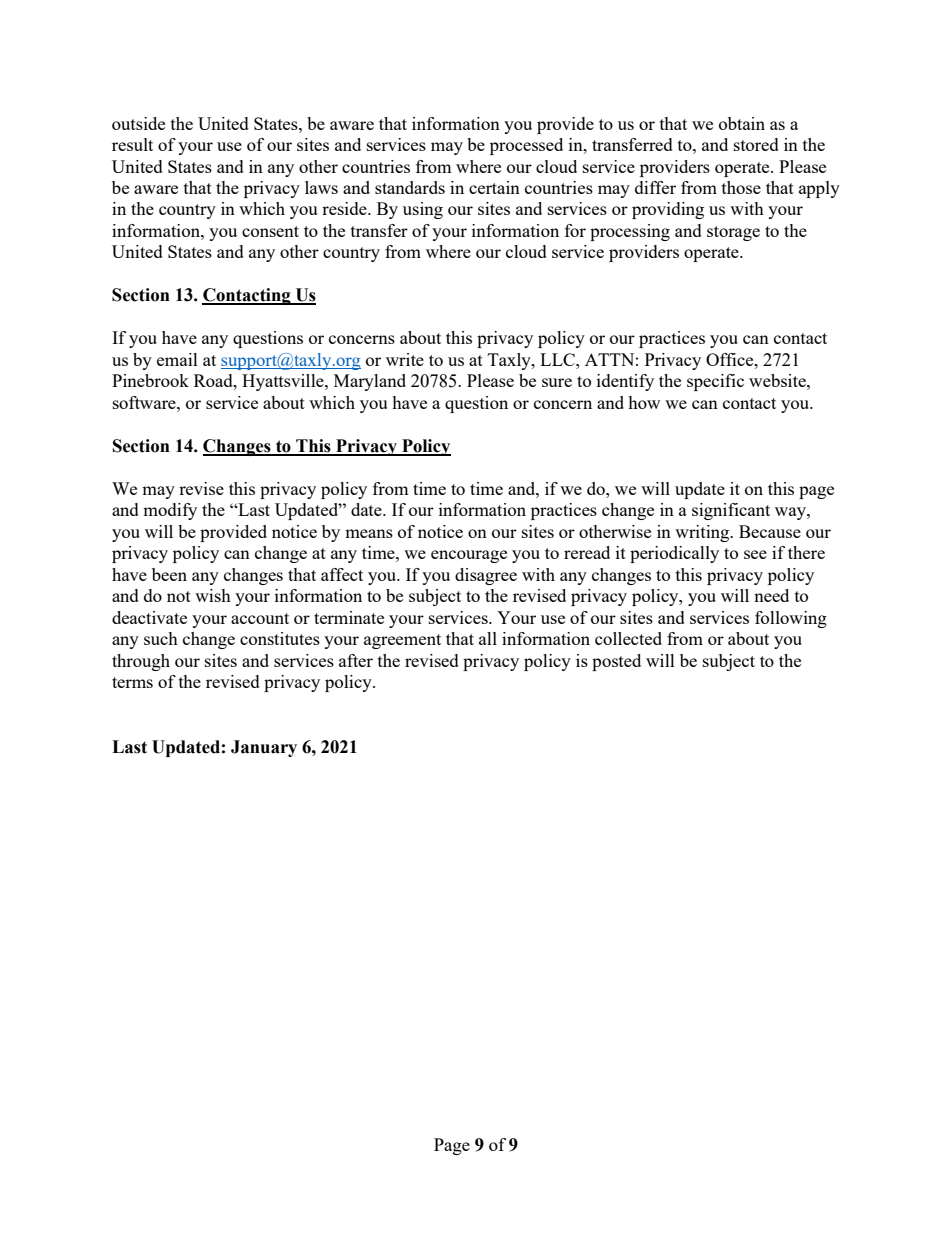 This screenshot has width=952, height=1233. What do you see at coordinates (177, 359) in the screenshot?
I see `email` at bounding box center [177, 359].
